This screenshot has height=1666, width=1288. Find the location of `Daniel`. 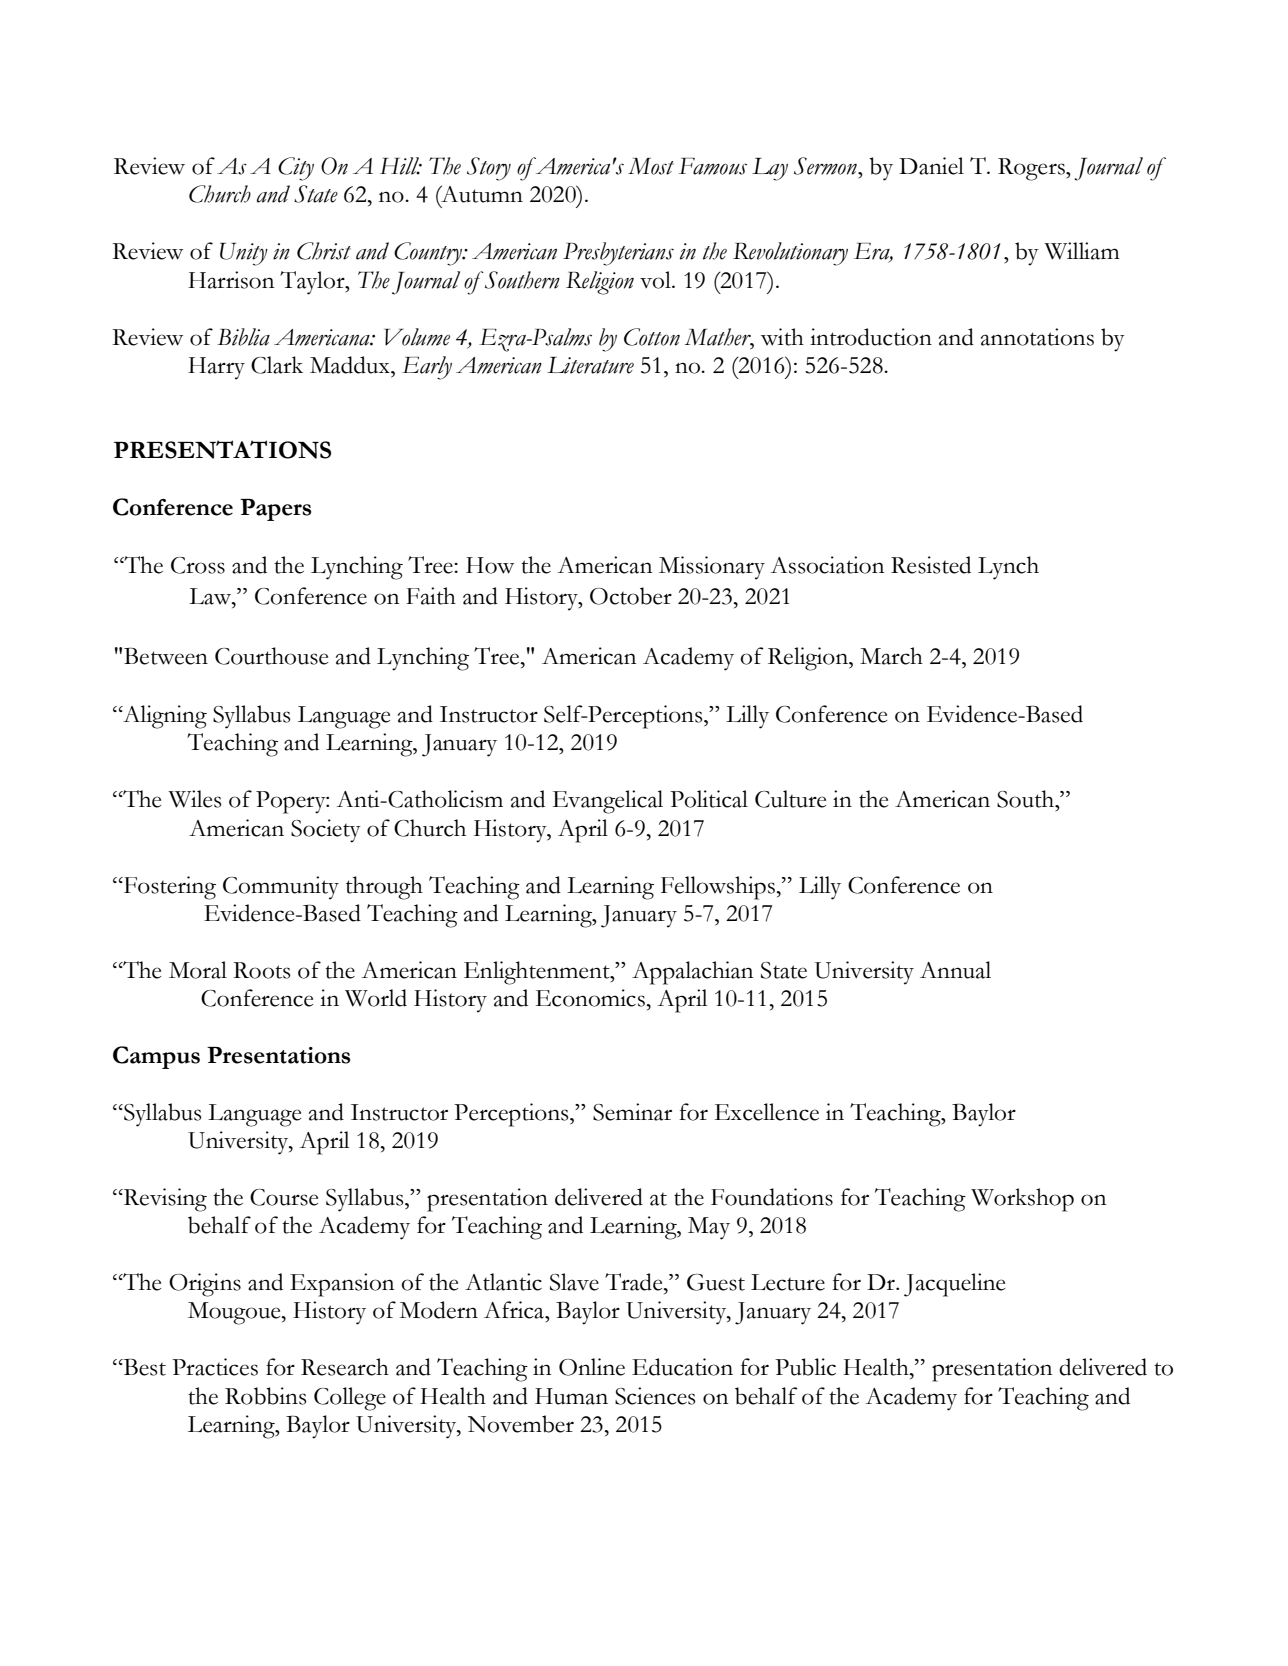

Daniel is located at coordinates (931, 166).
